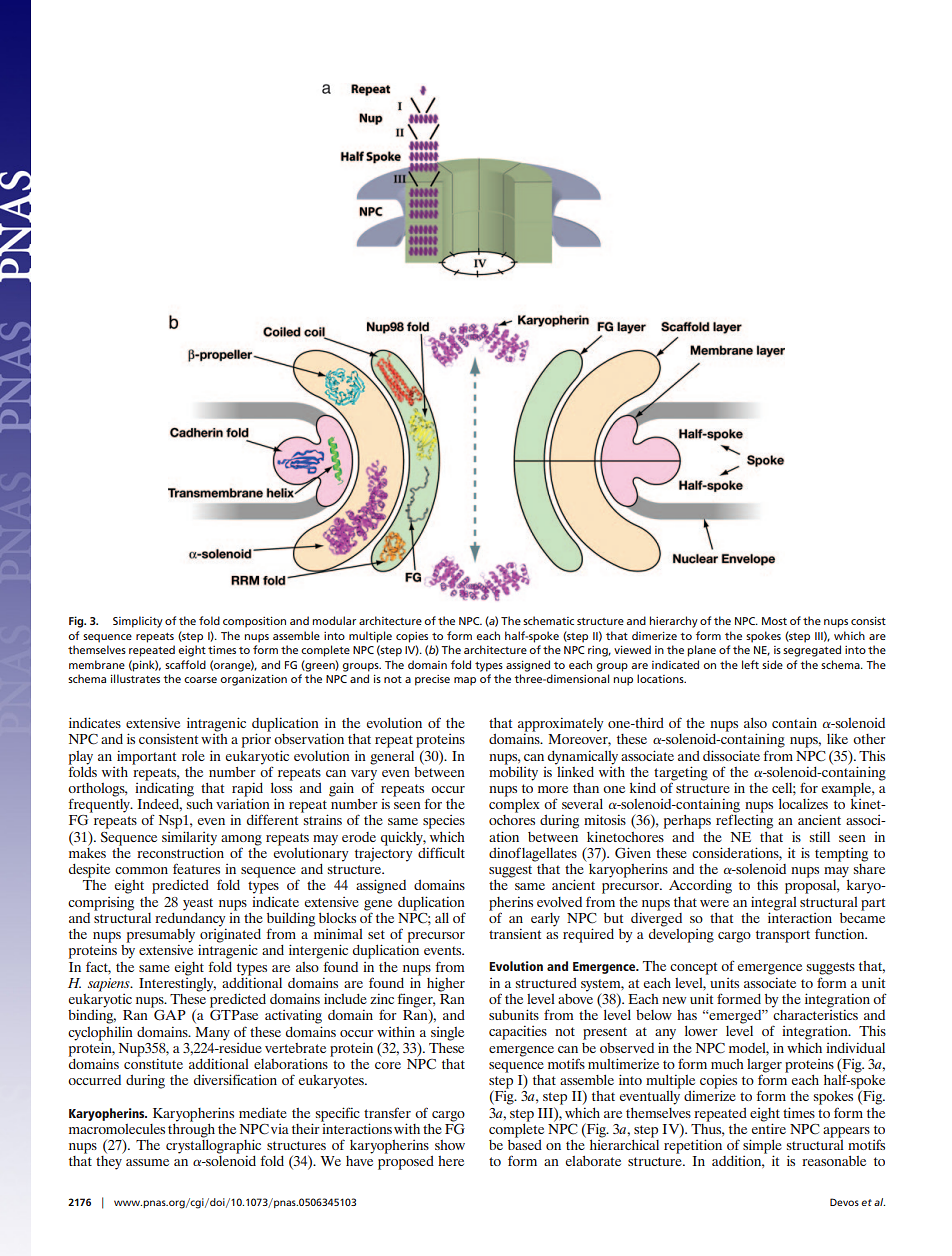  I want to click on yeast, so click(198, 904).
